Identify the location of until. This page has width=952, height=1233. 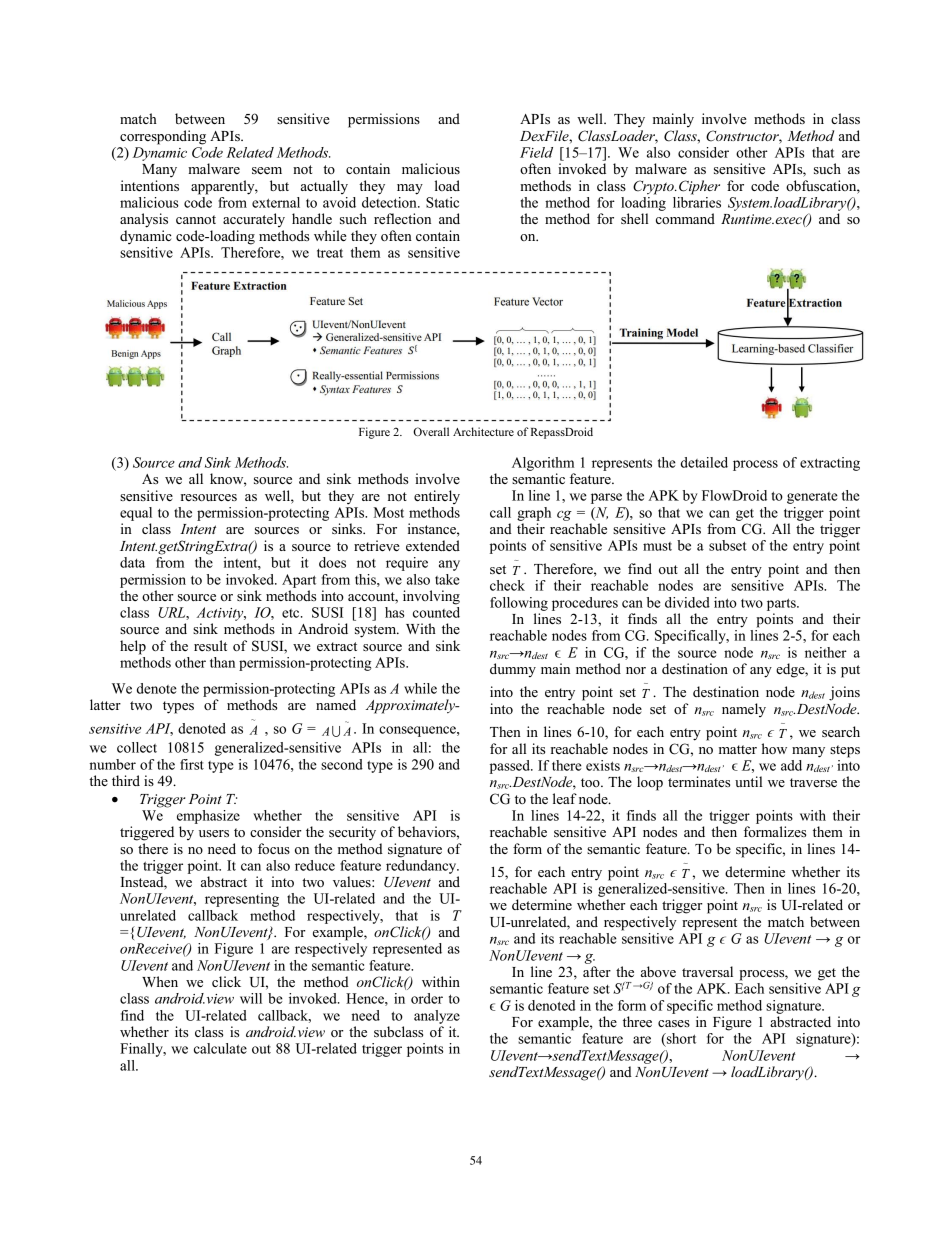
(748, 781).
